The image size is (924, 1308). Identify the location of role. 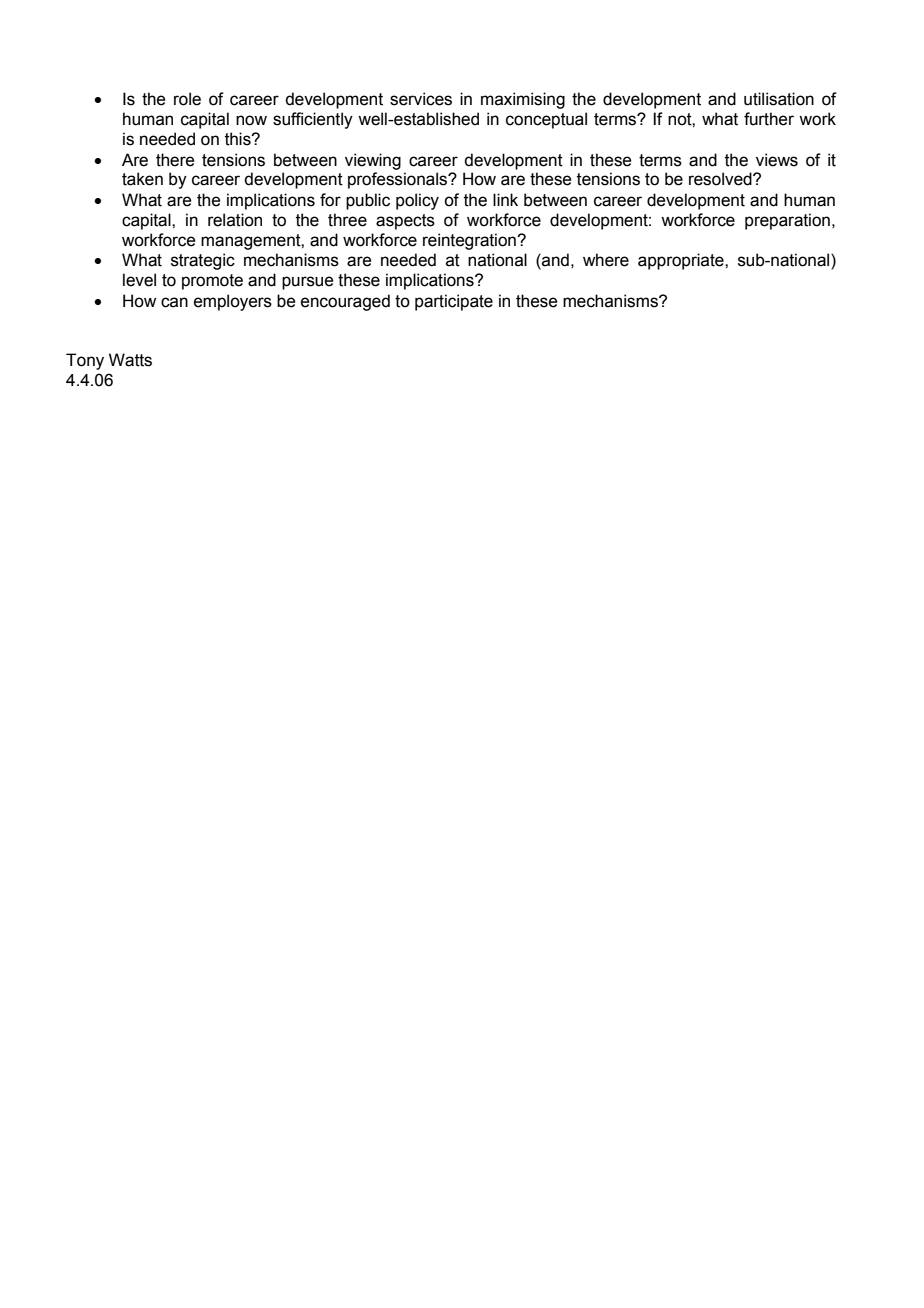
(187, 99).
